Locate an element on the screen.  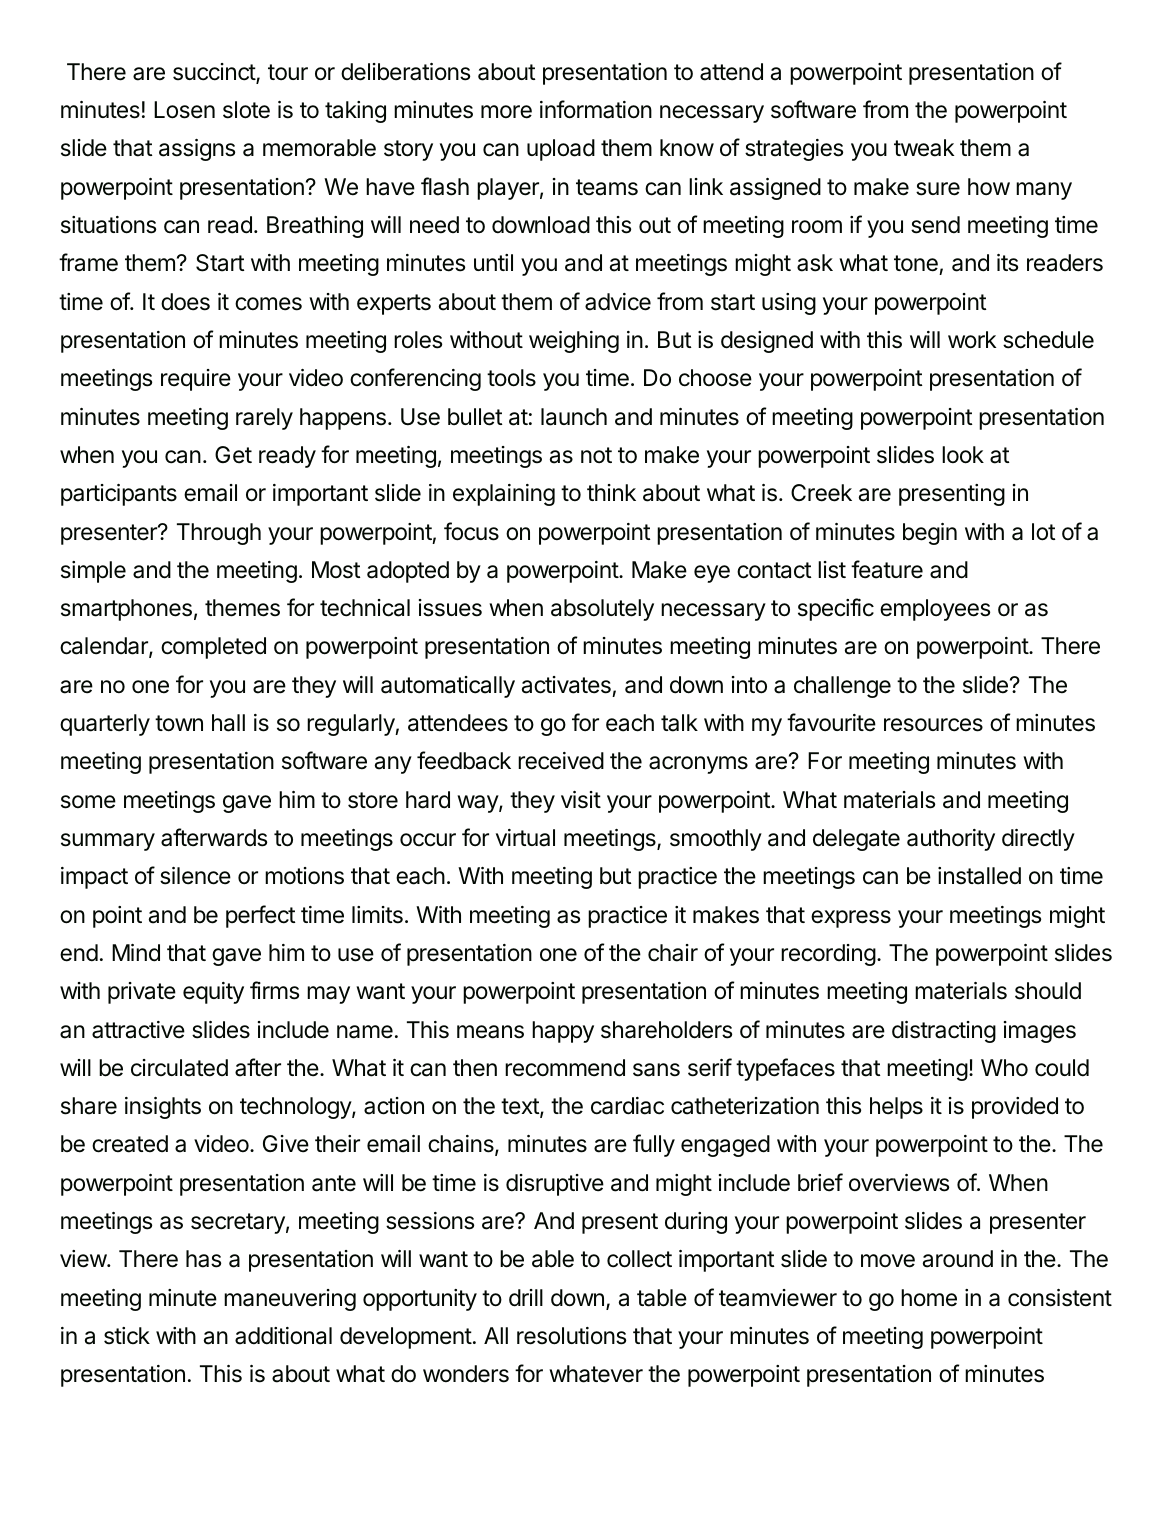
installed is located at coordinates (979, 876).
